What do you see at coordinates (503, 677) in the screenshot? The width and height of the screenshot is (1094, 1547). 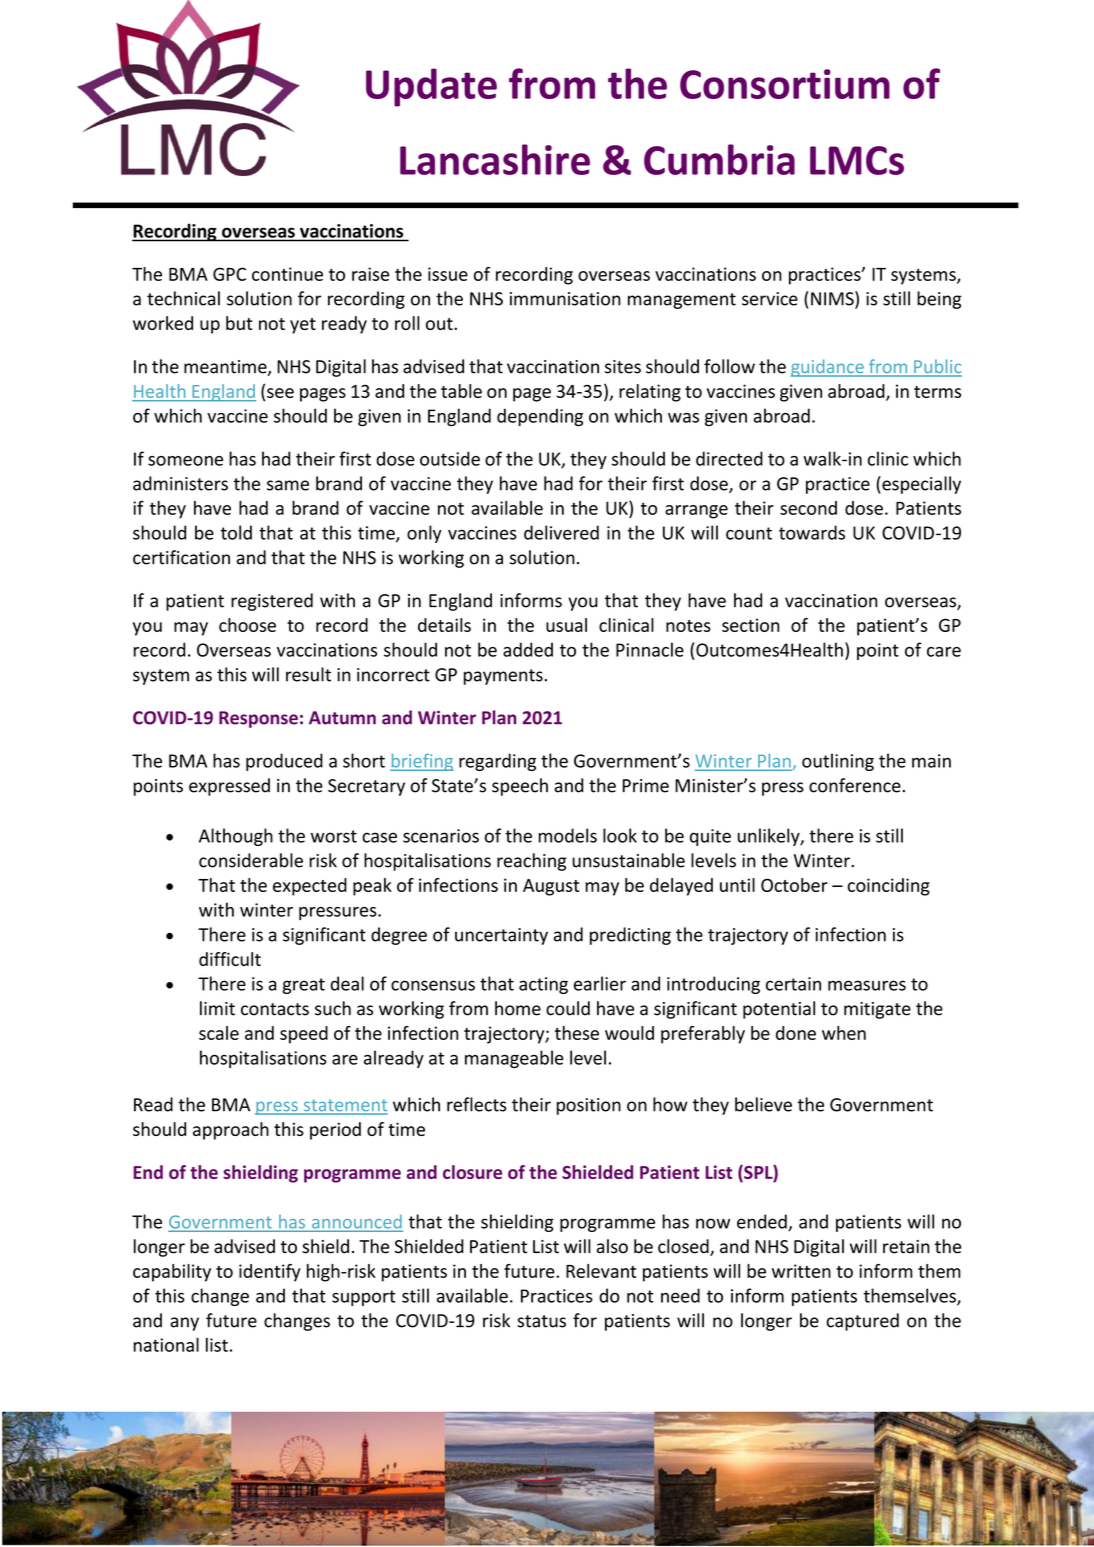 I see `payments` at bounding box center [503, 677].
